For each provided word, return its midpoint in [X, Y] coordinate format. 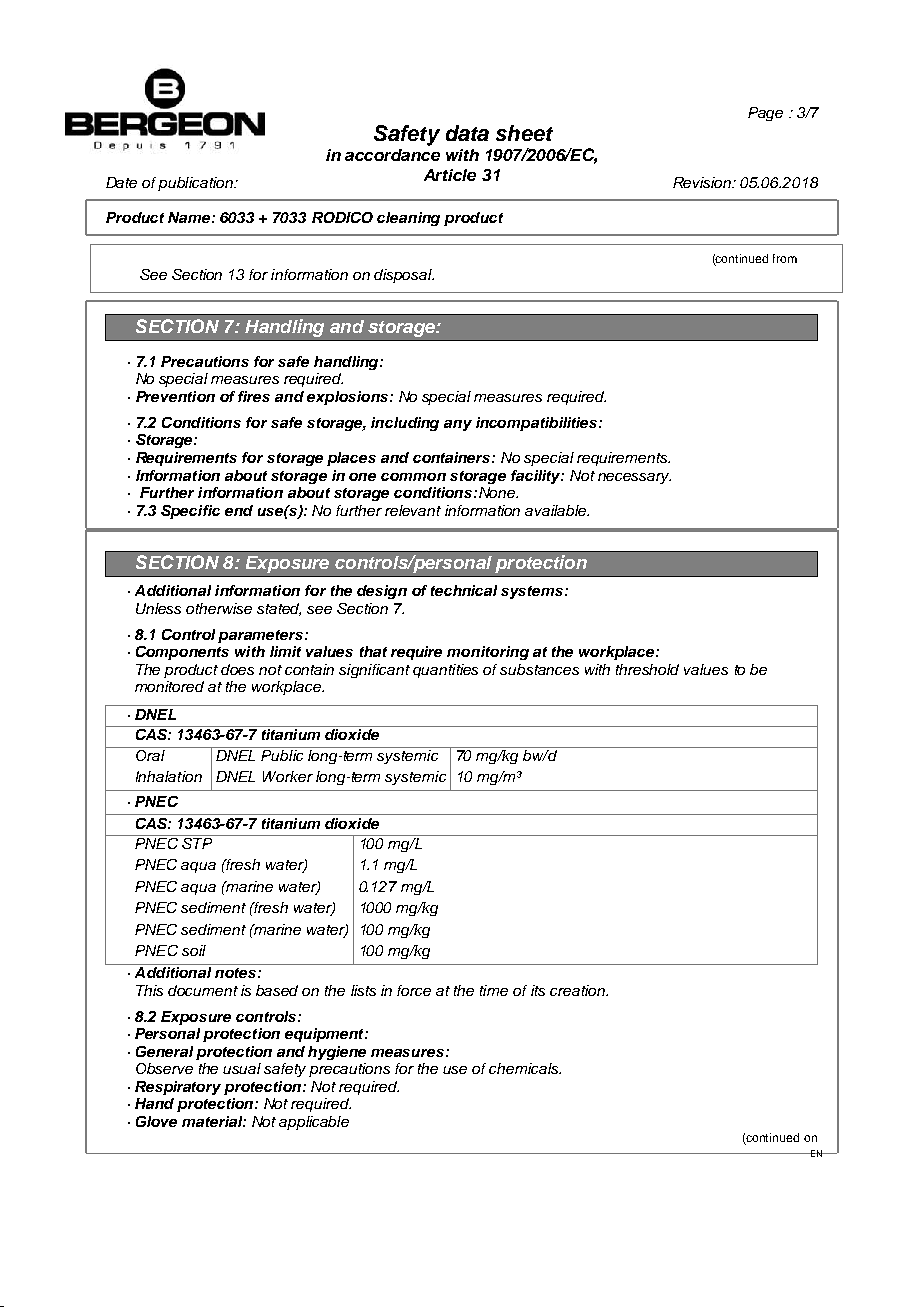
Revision [703, 182]
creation [578, 990]
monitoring [488, 653]
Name [190, 217]
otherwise [219, 608]
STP [197, 842]
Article [450, 175]
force [414, 990]
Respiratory [178, 1088]
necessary [634, 478]
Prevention [175, 396]
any [458, 425]
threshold [647, 669]
